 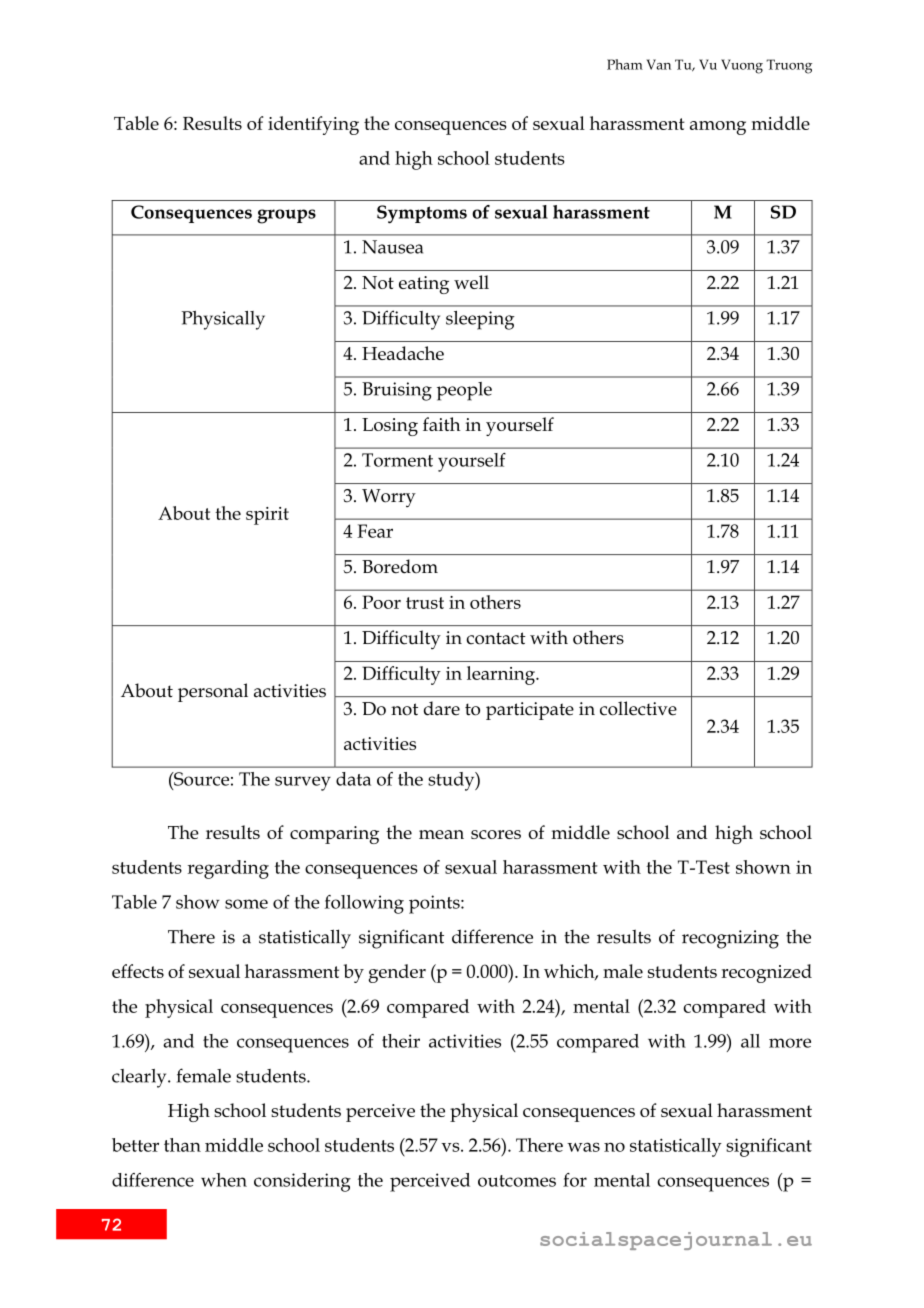 What do you see at coordinates (464, 391) in the screenshot?
I see `people` at bounding box center [464, 391].
